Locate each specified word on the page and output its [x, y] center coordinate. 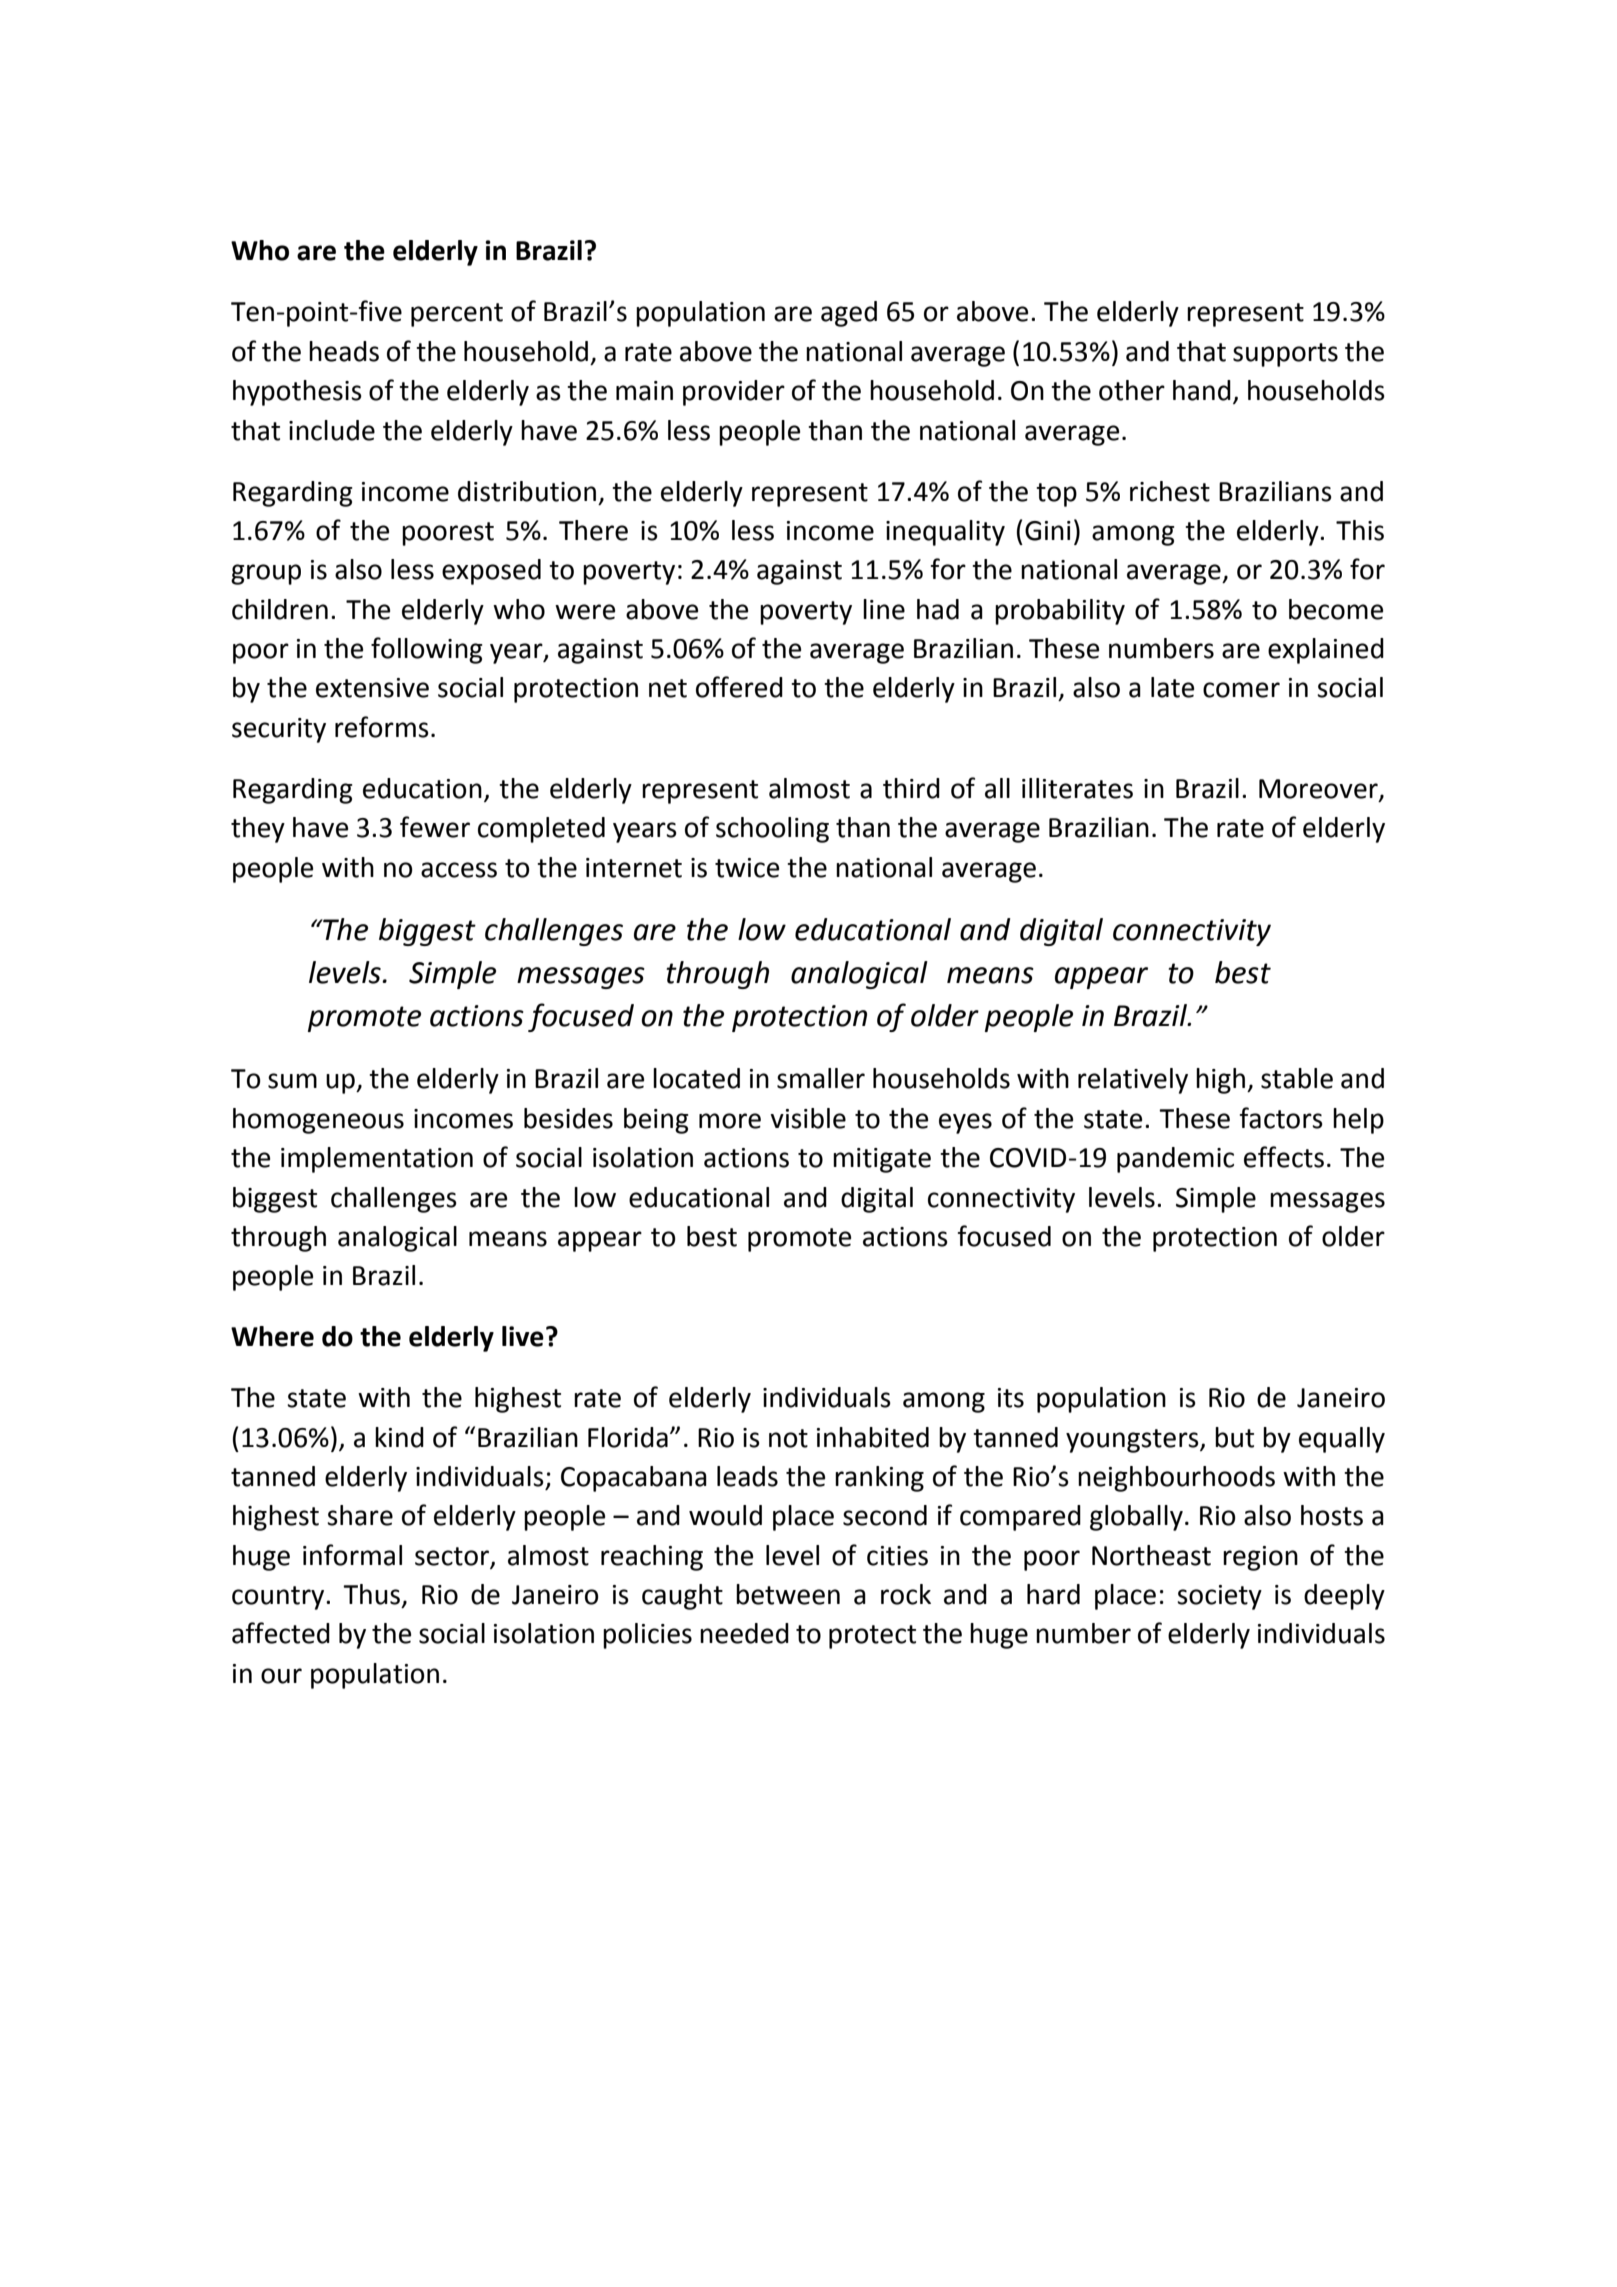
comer [1241, 690]
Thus [373, 1595]
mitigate [882, 1160]
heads [344, 351]
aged [849, 314]
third [911, 788]
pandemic [1175, 1160]
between [788, 1594]
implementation [377, 1160]
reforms [382, 727]
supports [1285, 355]
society [1219, 1597]
